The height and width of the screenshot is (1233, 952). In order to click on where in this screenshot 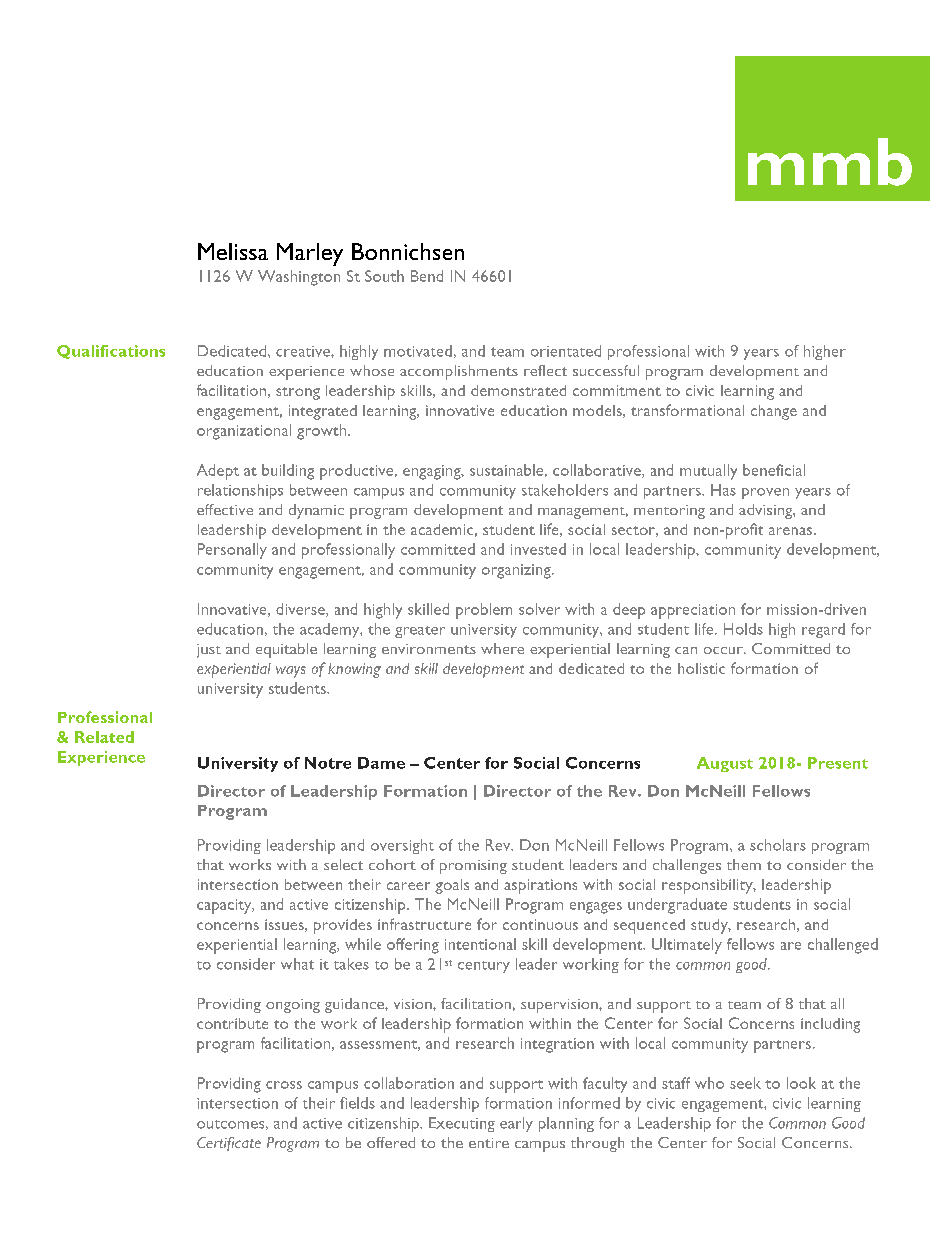, I will do `click(502, 648)`.
